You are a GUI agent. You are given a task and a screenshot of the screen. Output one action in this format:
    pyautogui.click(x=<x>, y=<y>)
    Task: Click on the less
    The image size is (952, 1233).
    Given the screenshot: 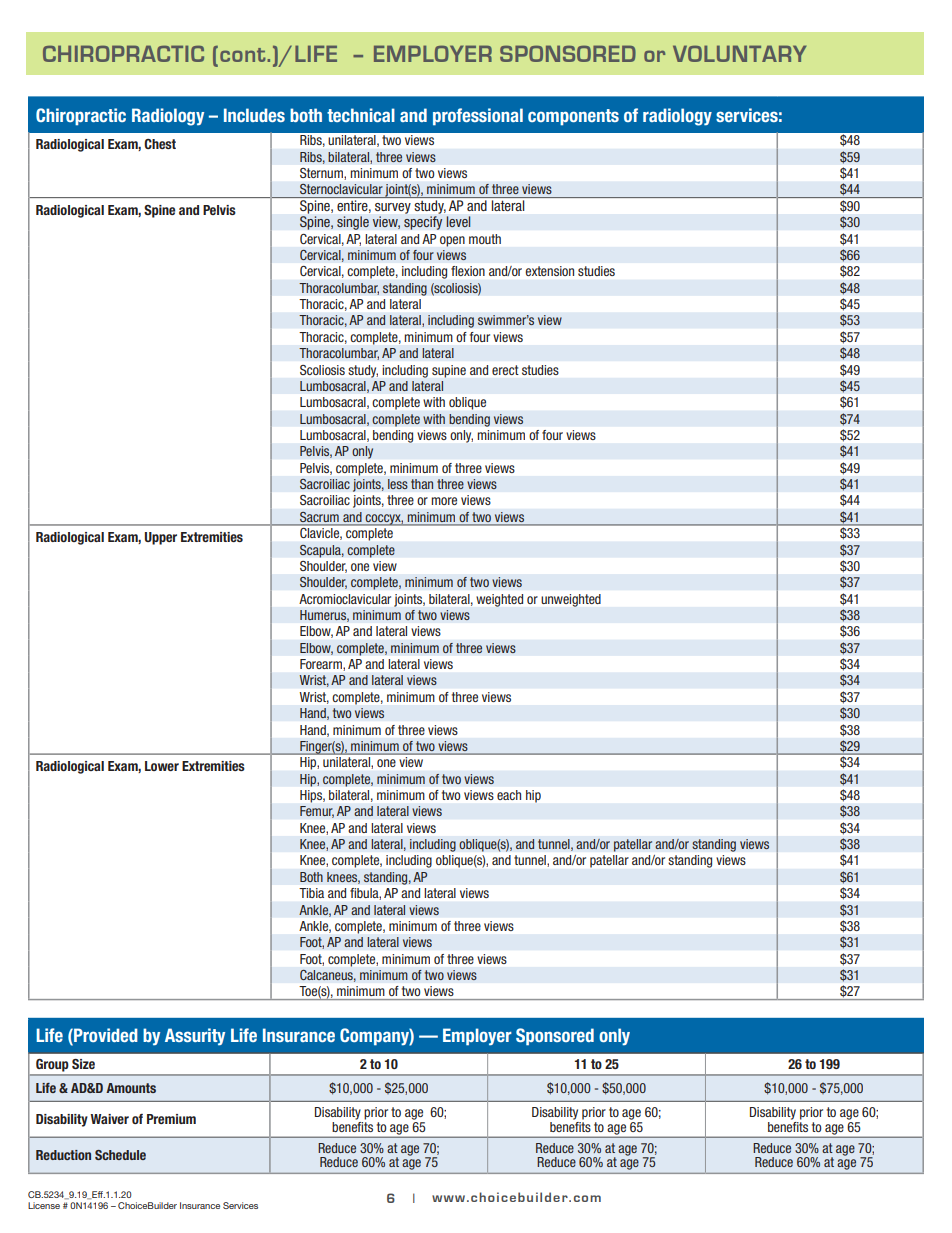 What is the action you would take?
    pyautogui.click(x=398, y=484)
